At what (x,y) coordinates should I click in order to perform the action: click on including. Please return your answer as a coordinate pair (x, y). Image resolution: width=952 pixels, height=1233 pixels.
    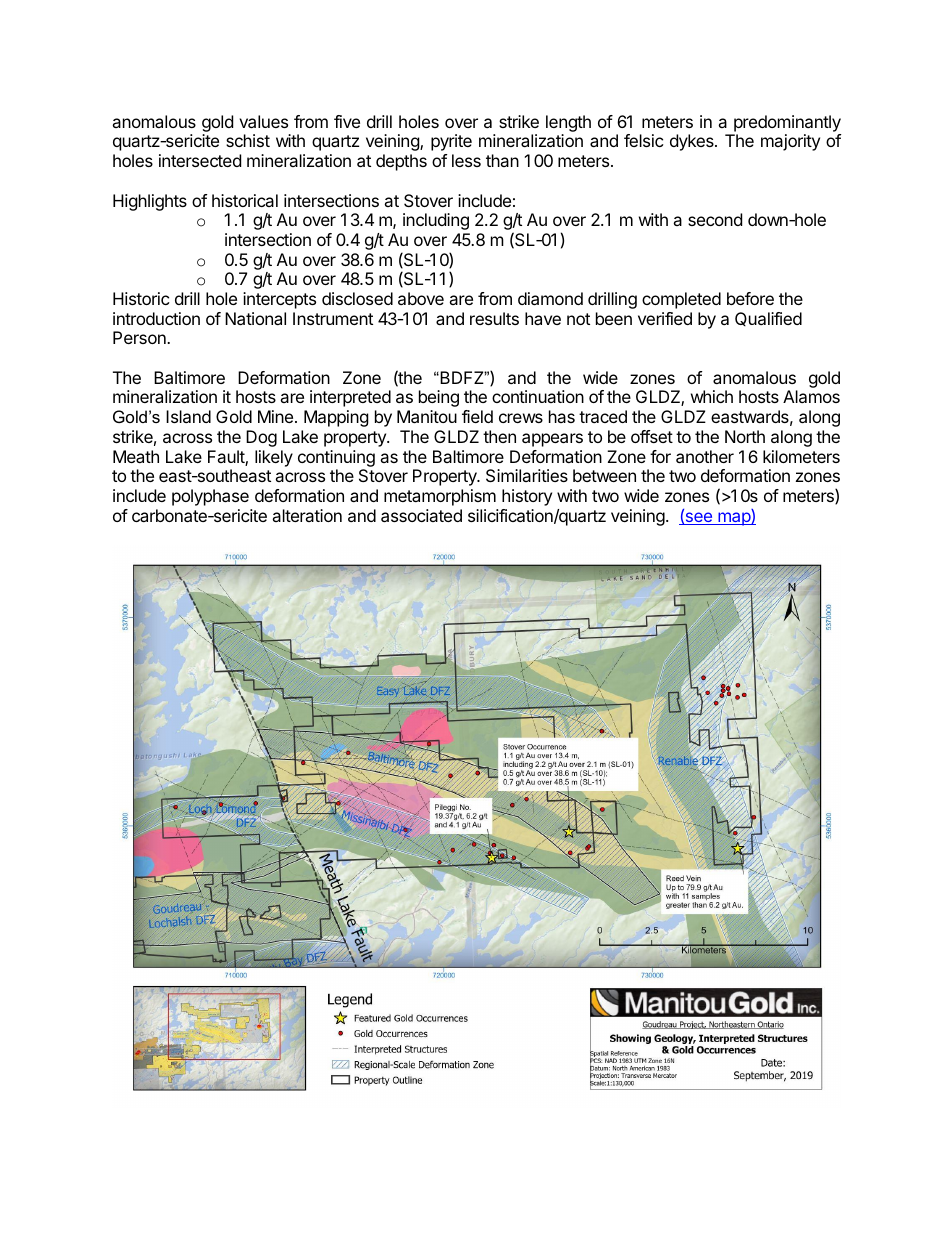
    Looking at the image, I should click on (436, 221).
